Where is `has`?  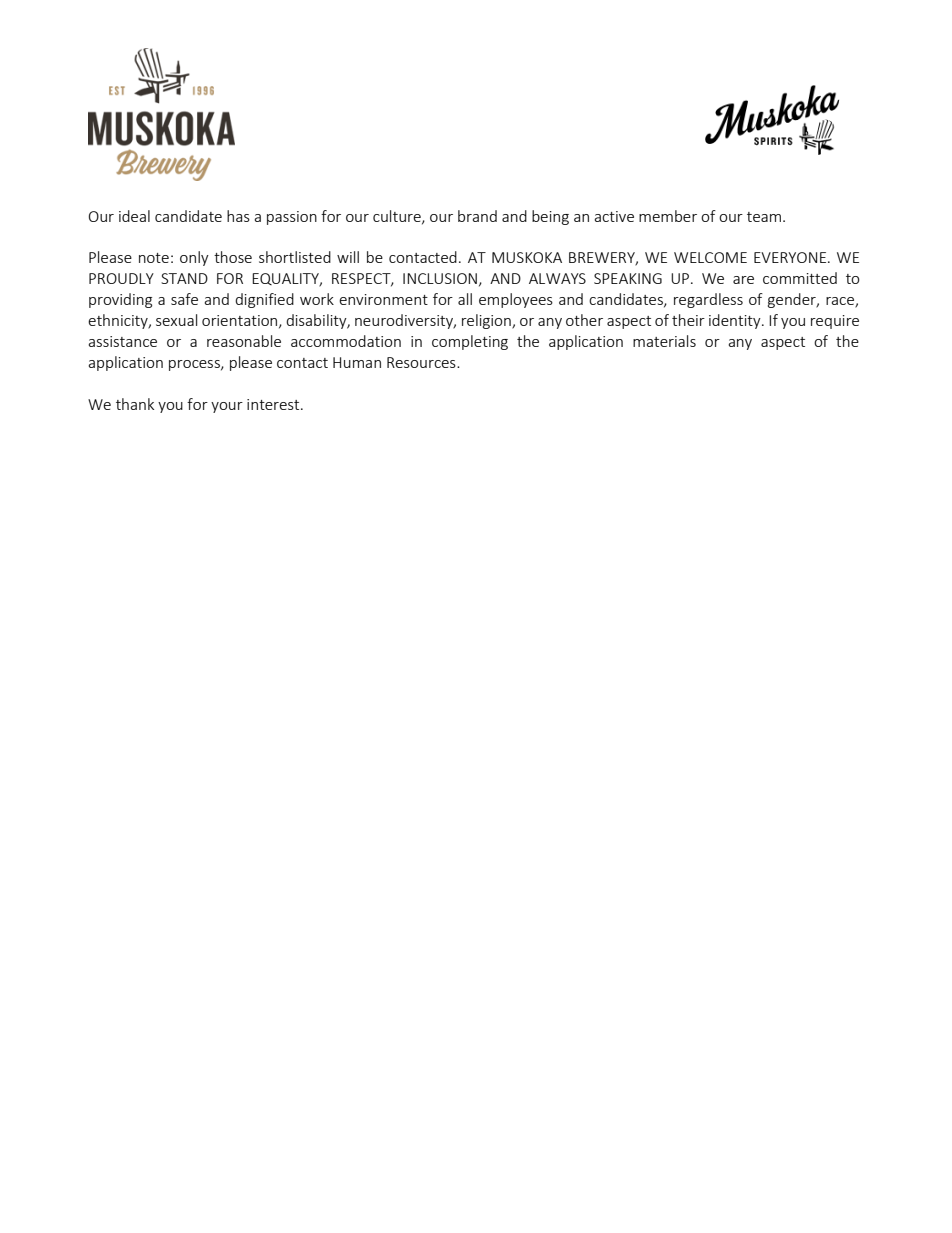
has is located at coordinates (238, 216).
